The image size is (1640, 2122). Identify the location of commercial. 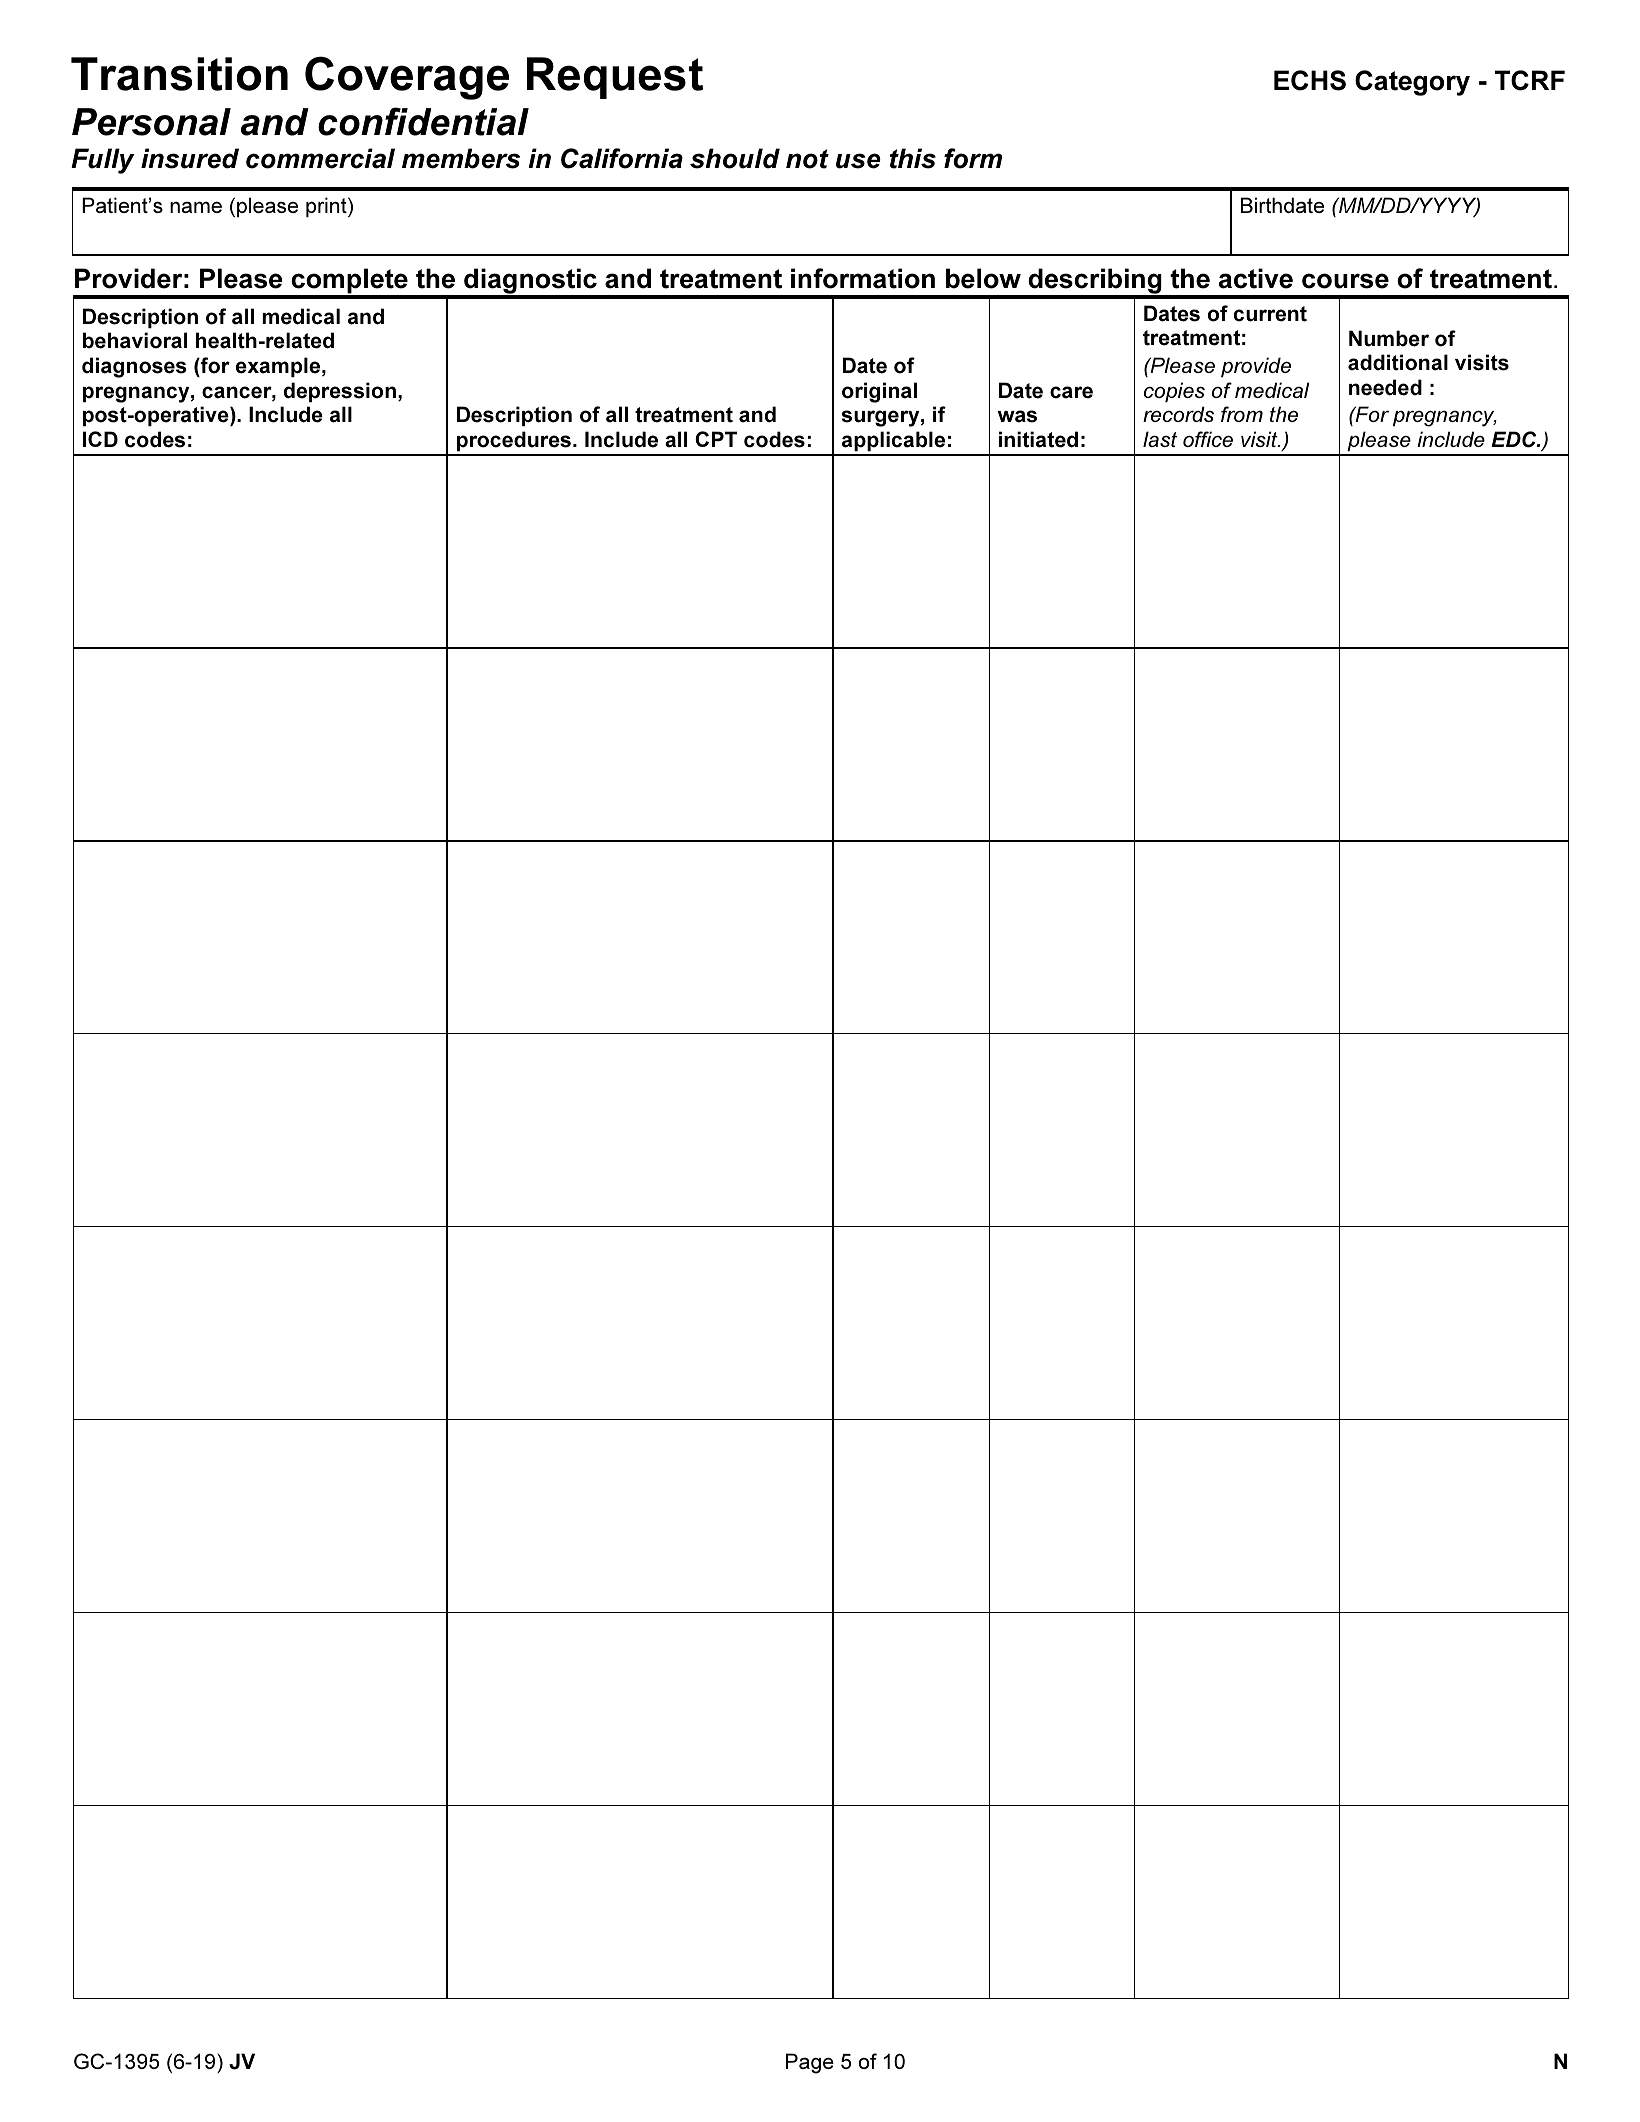
(320, 158).
